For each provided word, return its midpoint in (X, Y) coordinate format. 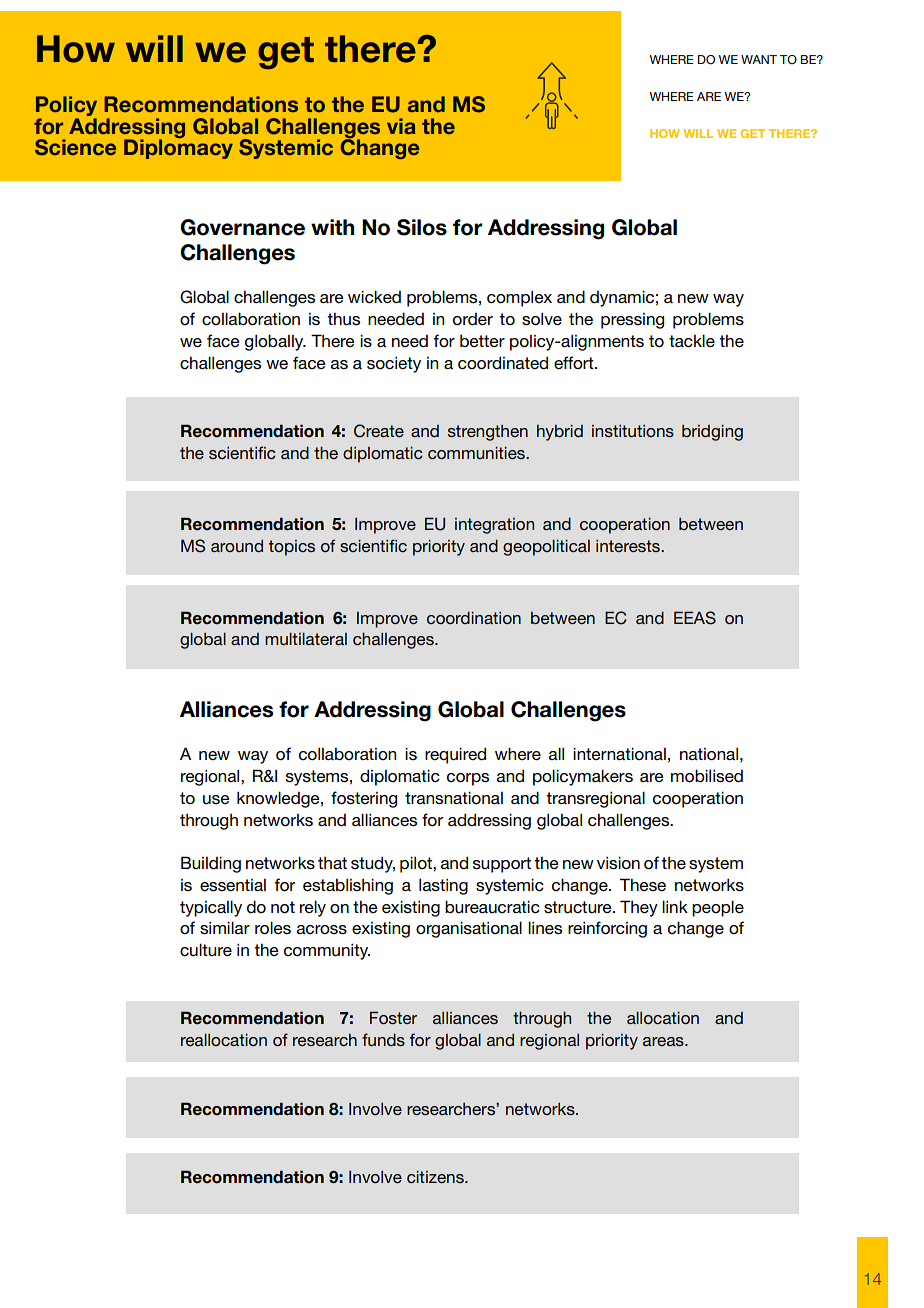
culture (206, 950)
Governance (242, 227)
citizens (436, 1177)
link (675, 906)
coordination (474, 618)
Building (211, 864)
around (237, 546)
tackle (692, 341)
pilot (417, 864)
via (401, 126)
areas (664, 1041)
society (394, 364)
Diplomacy (178, 148)
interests (629, 546)
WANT (759, 59)
